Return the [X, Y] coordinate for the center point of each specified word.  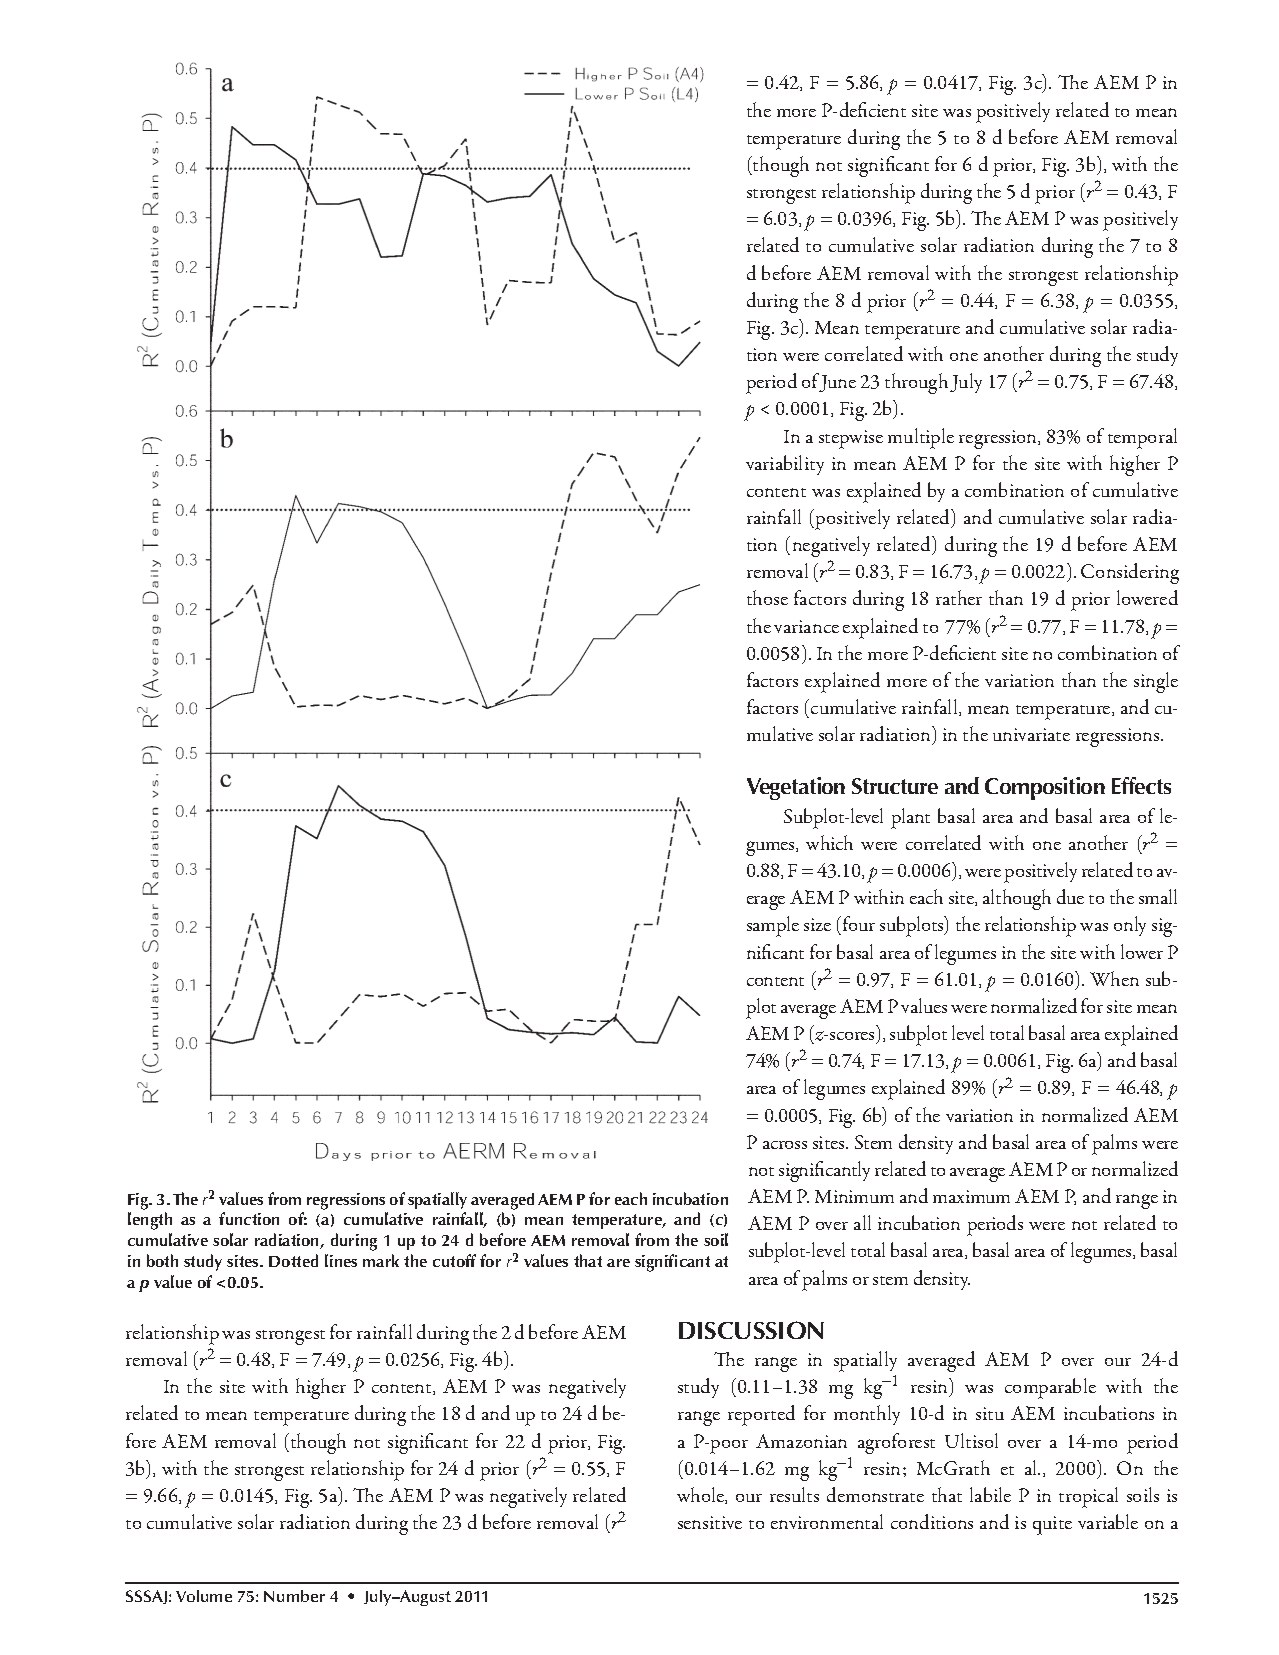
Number [294, 1596]
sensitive [710, 1522]
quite [1052, 1525]
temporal [1142, 438]
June [837, 383]
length [150, 1221]
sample [773, 926]
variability [785, 465]
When [1114, 978]
